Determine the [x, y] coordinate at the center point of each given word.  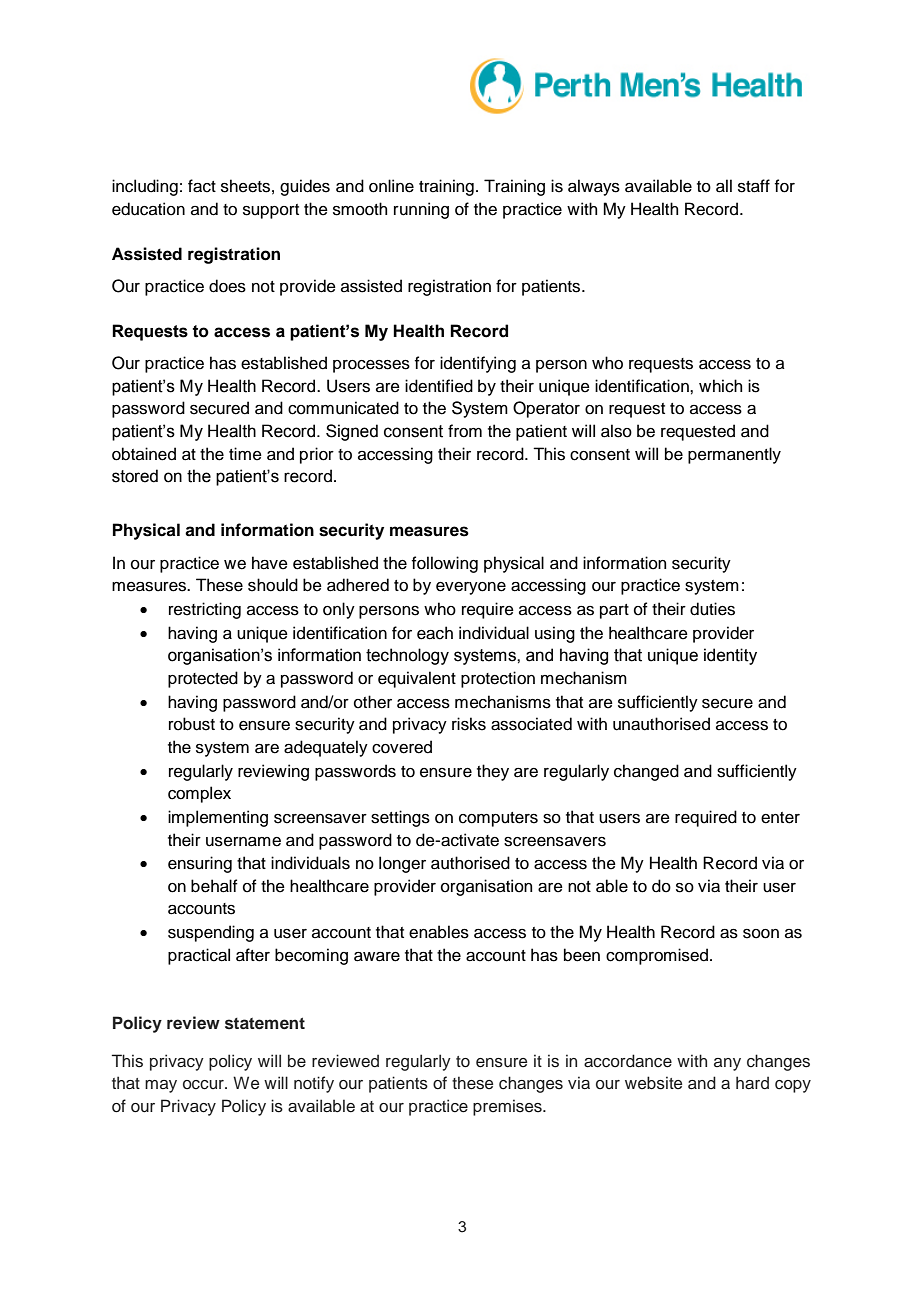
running [421, 210]
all [724, 186]
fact [202, 186]
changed [646, 772]
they [493, 772]
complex [199, 794]
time [245, 454]
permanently [734, 455]
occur [204, 1085]
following [445, 564]
